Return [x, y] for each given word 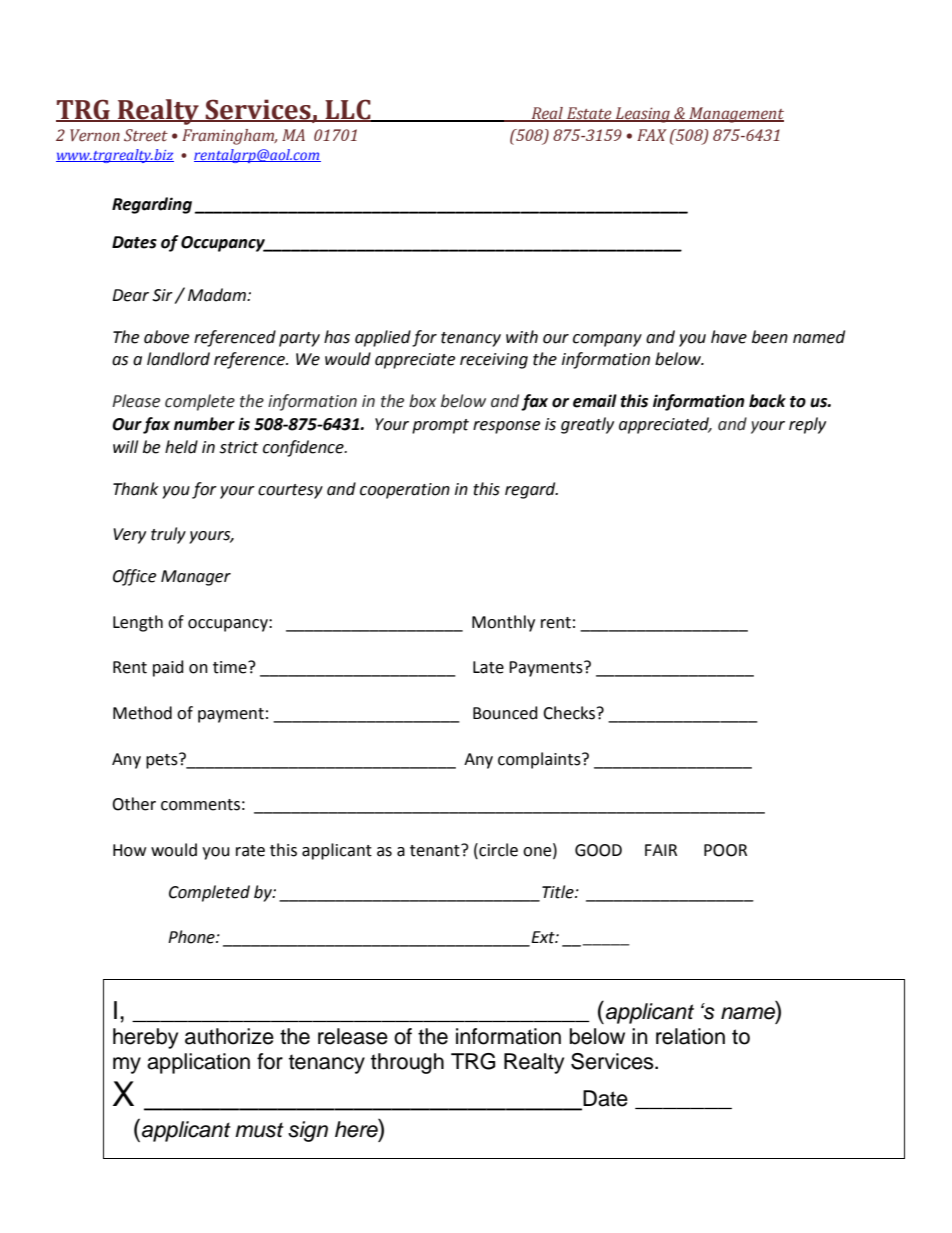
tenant [436, 850]
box [423, 401]
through [407, 1063]
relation [690, 1036]
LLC [348, 110]
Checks [570, 713]
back [767, 401]
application [198, 1063]
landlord [178, 359]
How [129, 850]
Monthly [503, 623]
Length [138, 623]
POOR [725, 850]
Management [735, 115]
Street [146, 135]
